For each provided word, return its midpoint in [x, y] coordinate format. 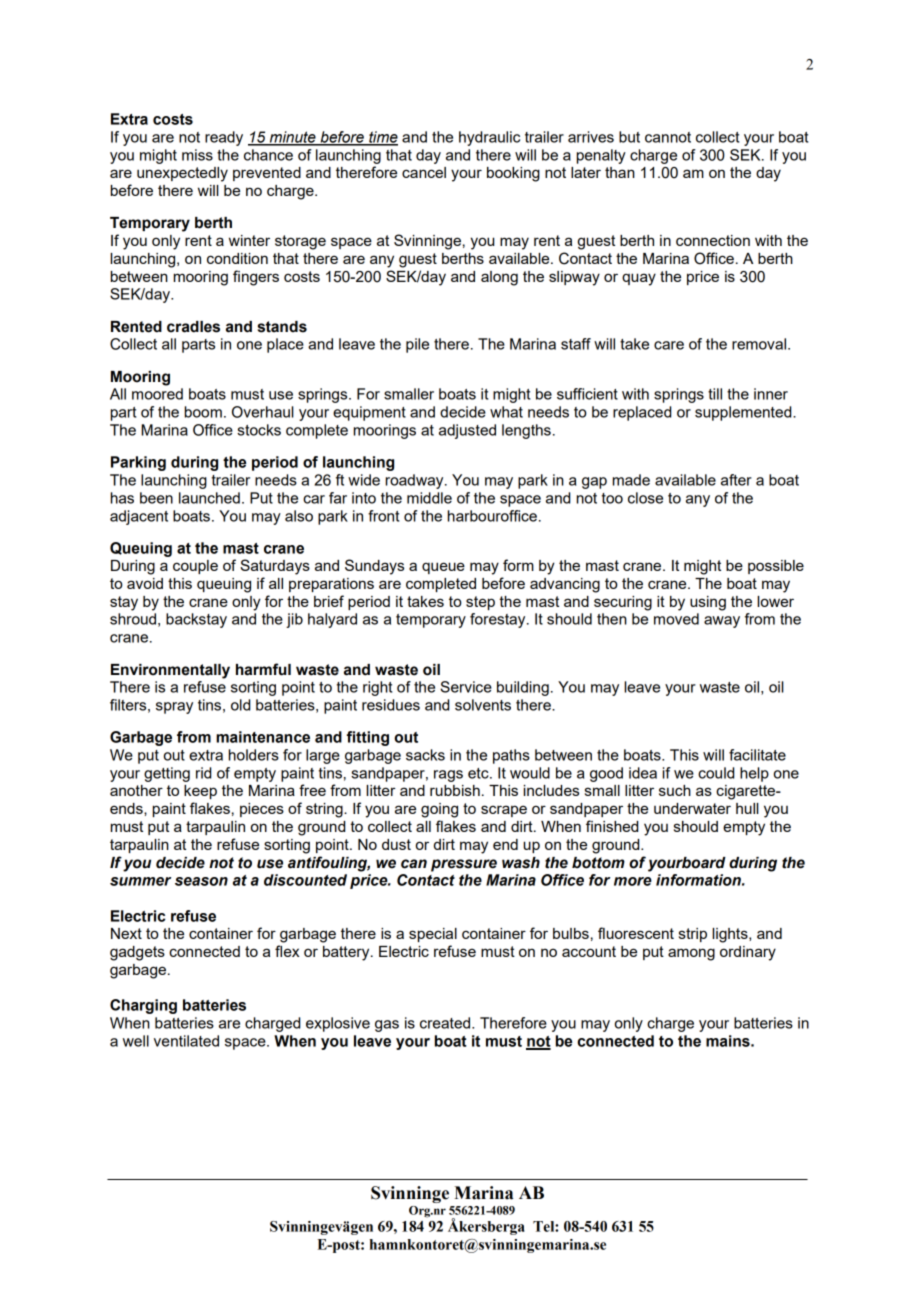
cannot [668, 137]
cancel [424, 172]
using [708, 603]
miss [197, 155]
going [439, 810]
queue [443, 568]
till [715, 394]
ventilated [186, 1041]
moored [157, 394]
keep [200, 792]
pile [417, 345]
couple [195, 567]
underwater [692, 808]
